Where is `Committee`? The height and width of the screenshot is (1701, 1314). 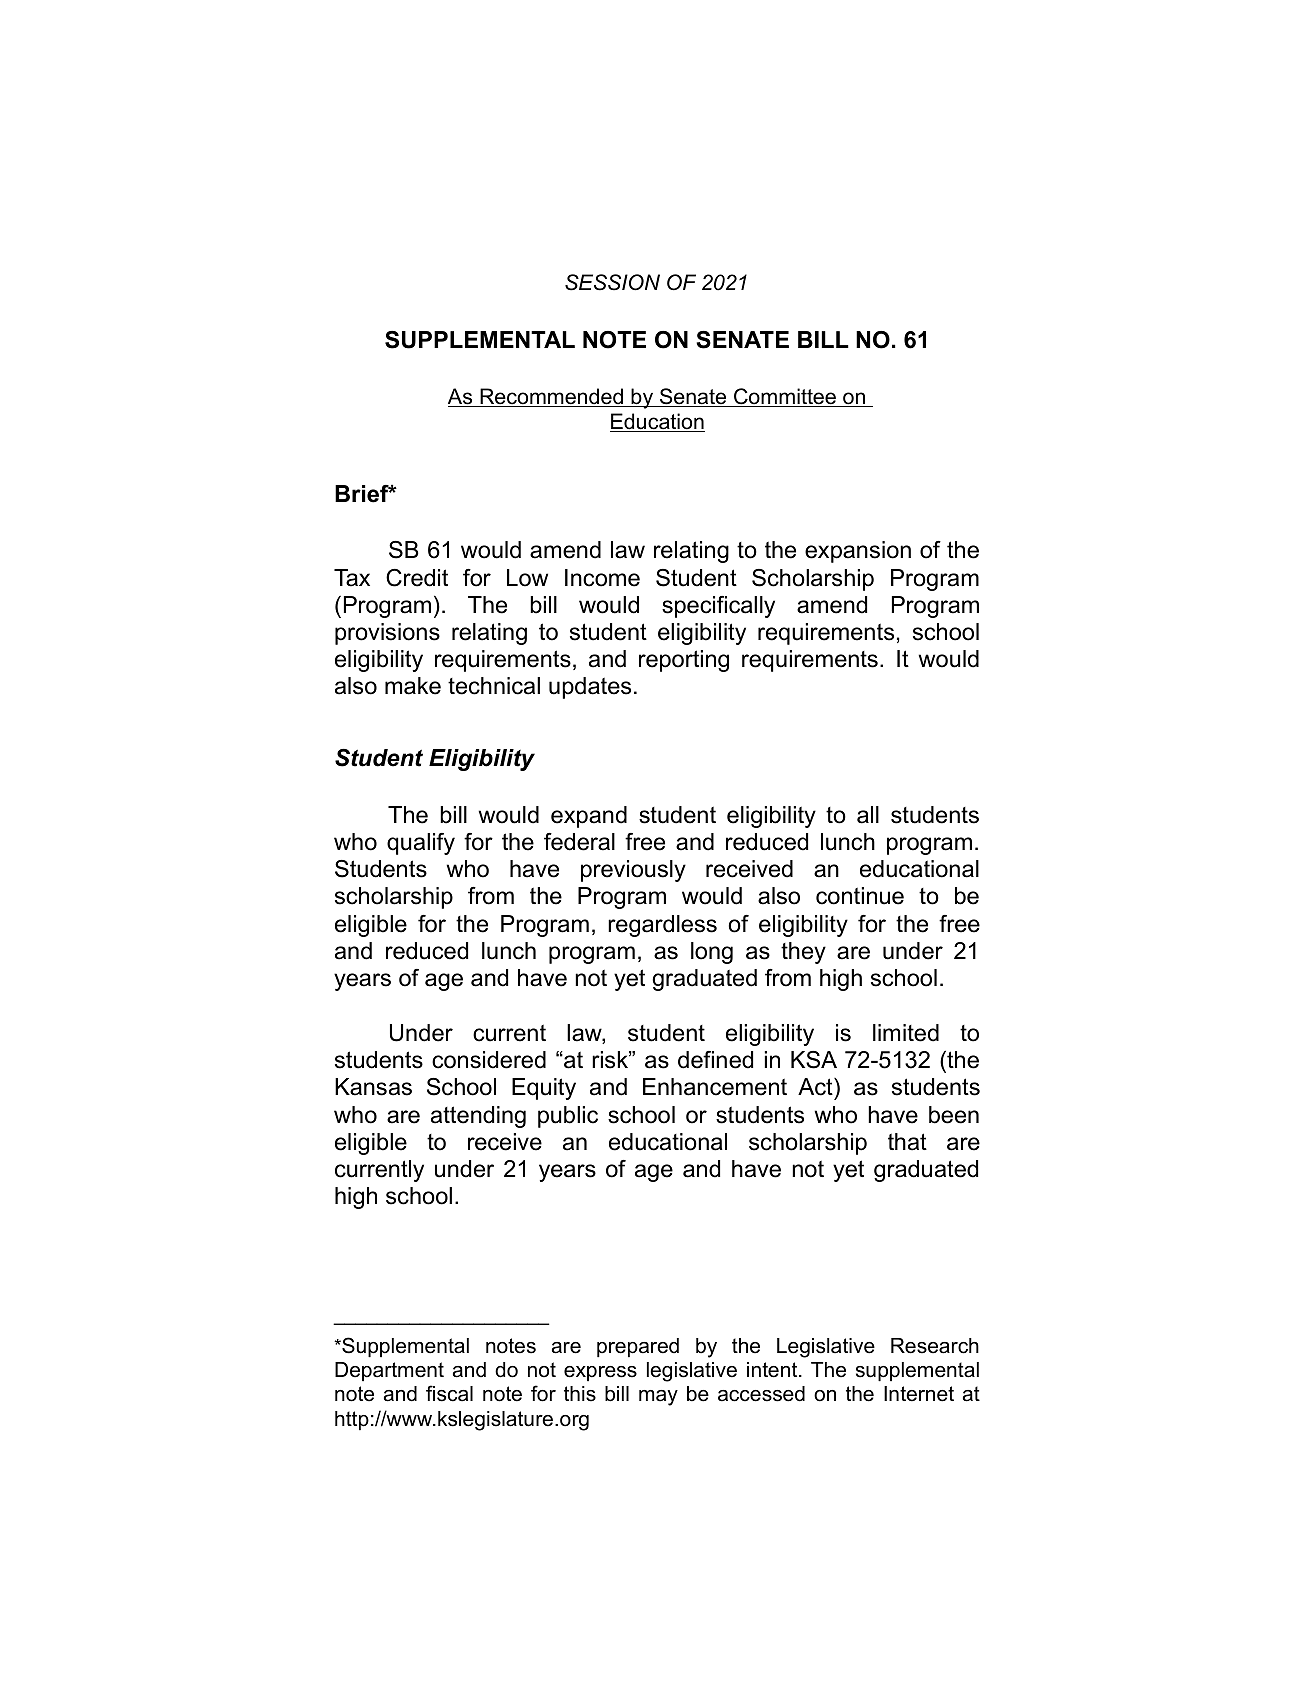 Committee is located at coordinates (785, 397).
